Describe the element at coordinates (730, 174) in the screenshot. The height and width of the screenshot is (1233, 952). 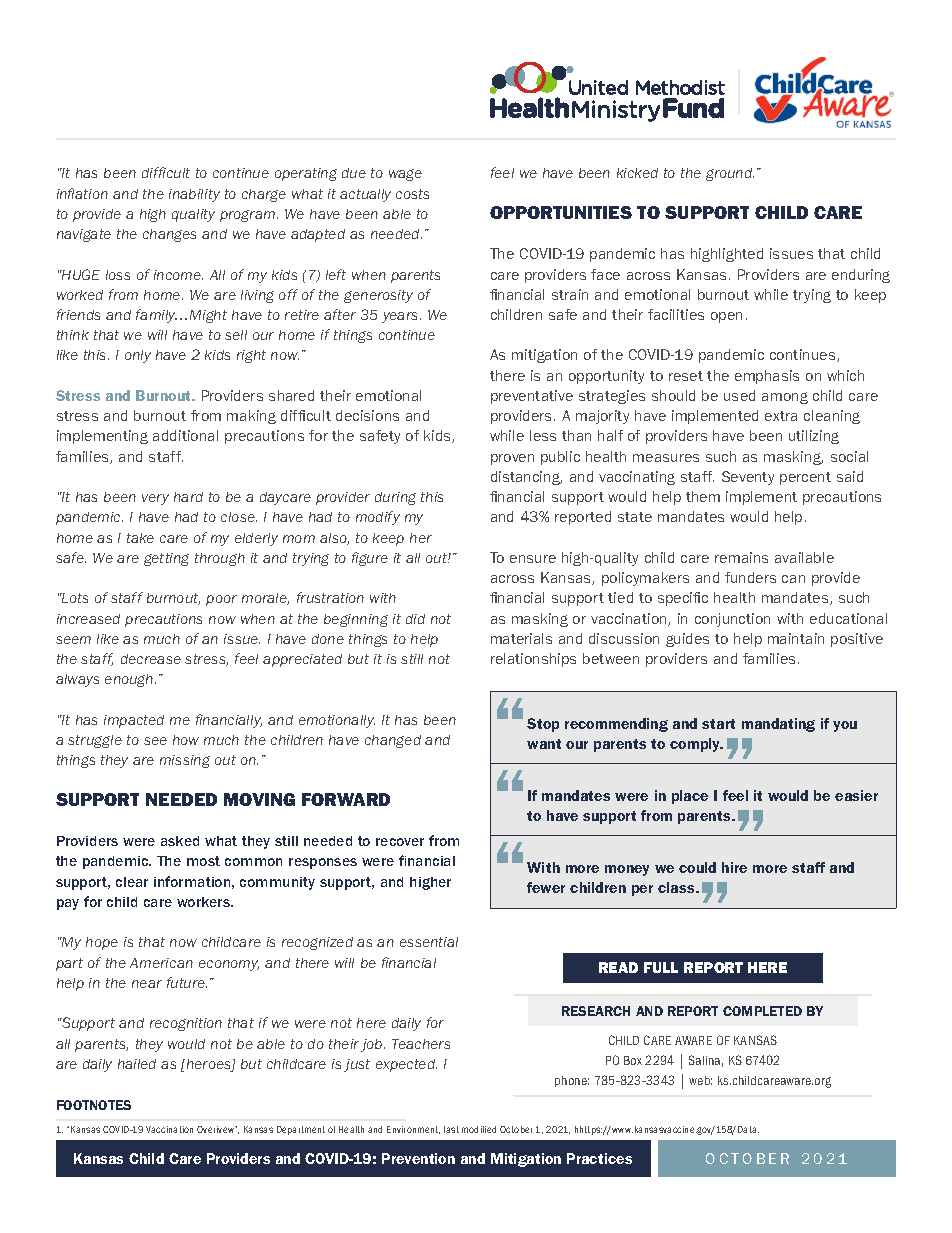
I see `ground` at that location.
